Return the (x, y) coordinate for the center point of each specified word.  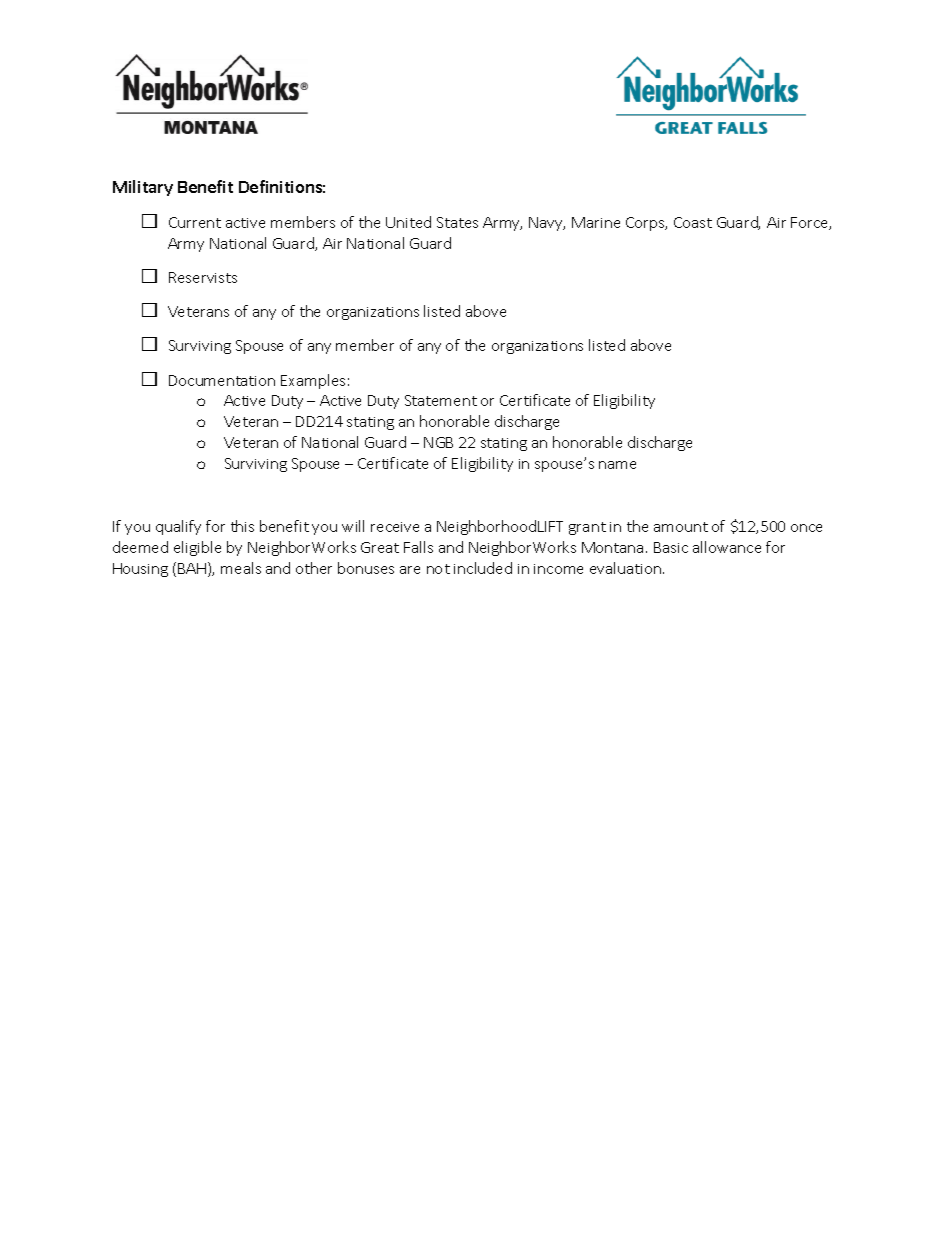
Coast (693, 222)
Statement (441, 400)
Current (195, 222)
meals (241, 568)
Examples (313, 381)
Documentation (222, 380)
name (617, 465)
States (457, 222)
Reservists (203, 277)
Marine (596, 222)
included (483, 568)
